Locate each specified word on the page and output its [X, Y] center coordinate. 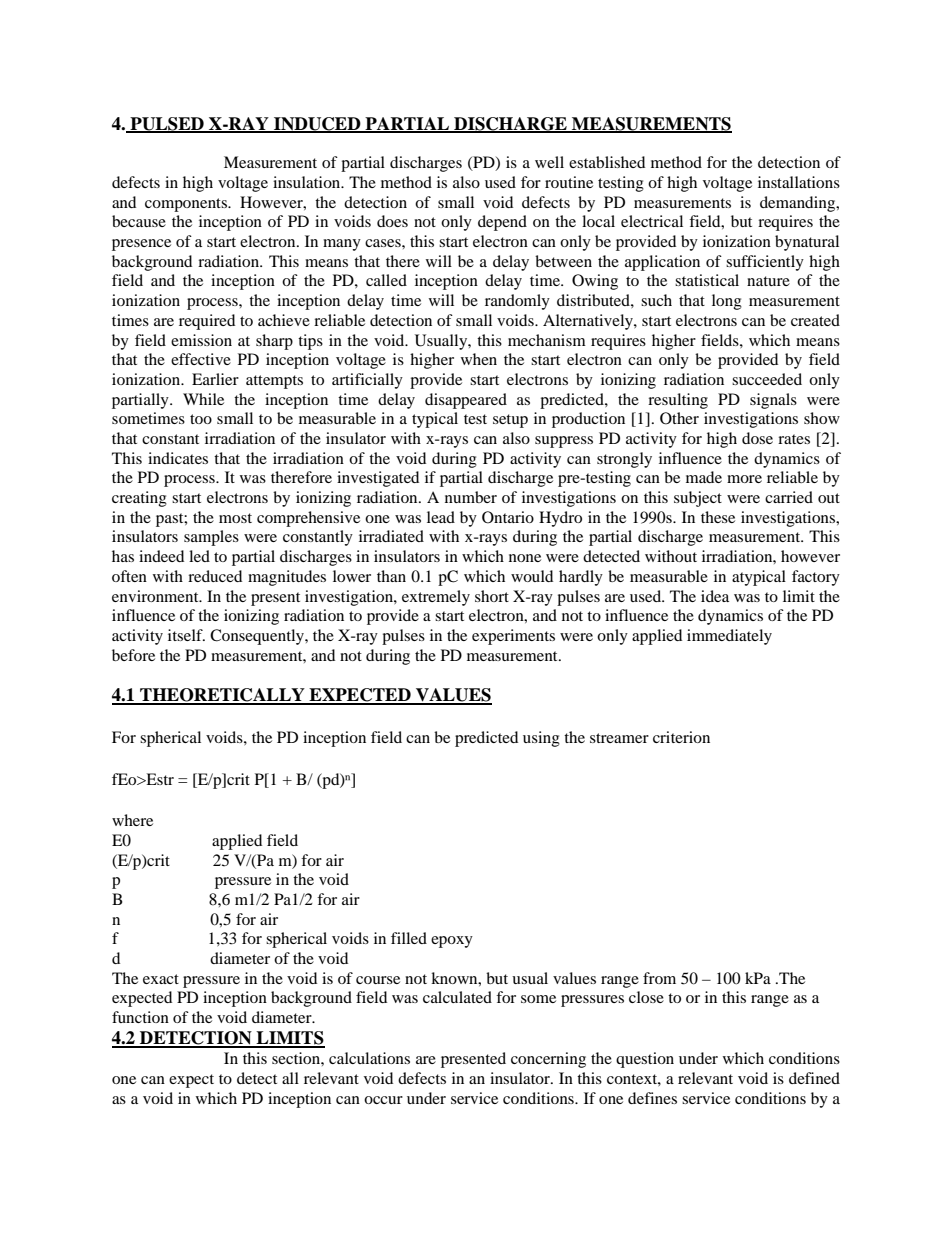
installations [799, 182]
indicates [178, 458]
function [140, 1017]
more [744, 479]
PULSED [167, 124]
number [471, 497]
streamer [619, 738]
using [541, 739]
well [549, 162]
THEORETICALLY [222, 696]
